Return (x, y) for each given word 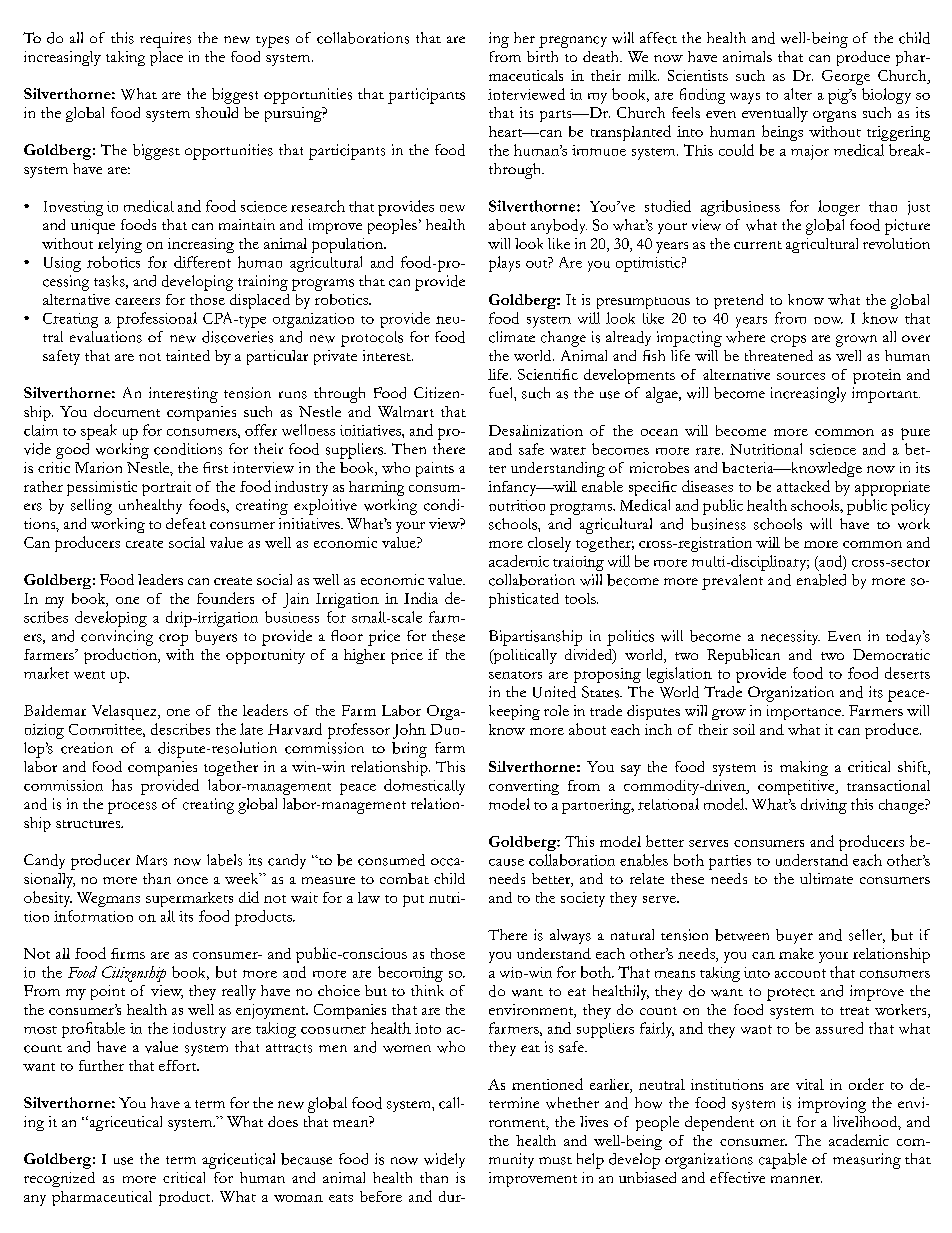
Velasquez (125, 712)
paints (435, 469)
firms (128, 953)
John (409, 731)
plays (504, 264)
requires (165, 40)
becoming (410, 974)
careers (137, 301)
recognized (59, 1179)
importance (805, 712)
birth (542, 56)
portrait (166, 488)
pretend (738, 301)
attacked (803, 486)
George (846, 77)
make (796, 953)
